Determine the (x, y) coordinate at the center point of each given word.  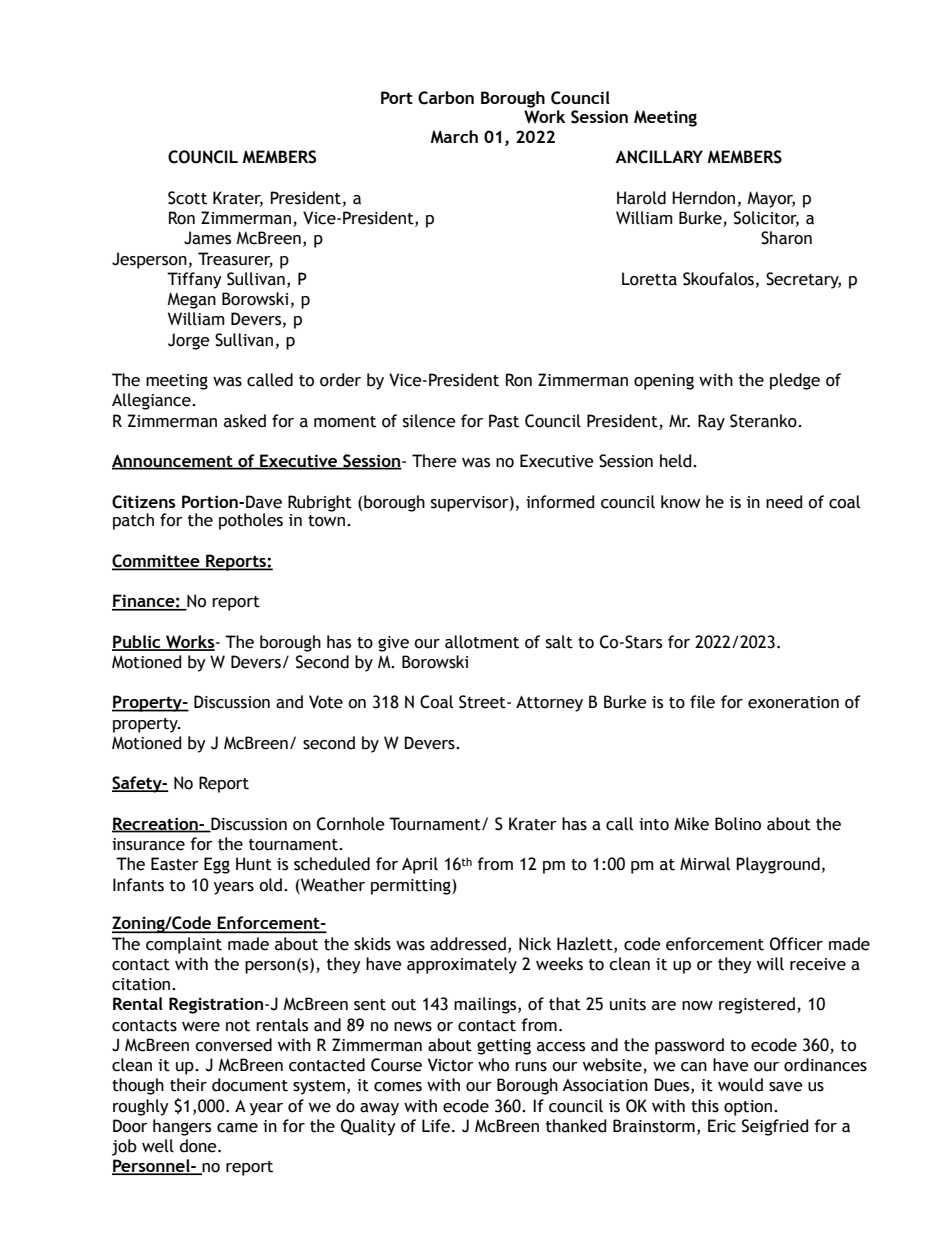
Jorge (189, 341)
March (454, 136)
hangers (182, 1127)
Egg (217, 865)
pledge (795, 381)
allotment (482, 642)
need (784, 502)
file (702, 702)
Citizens (144, 502)
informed (560, 502)
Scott (187, 198)
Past (504, 421)
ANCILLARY (659, 157)
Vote (326, 702)
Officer (796, 944)
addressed (468, 944)
